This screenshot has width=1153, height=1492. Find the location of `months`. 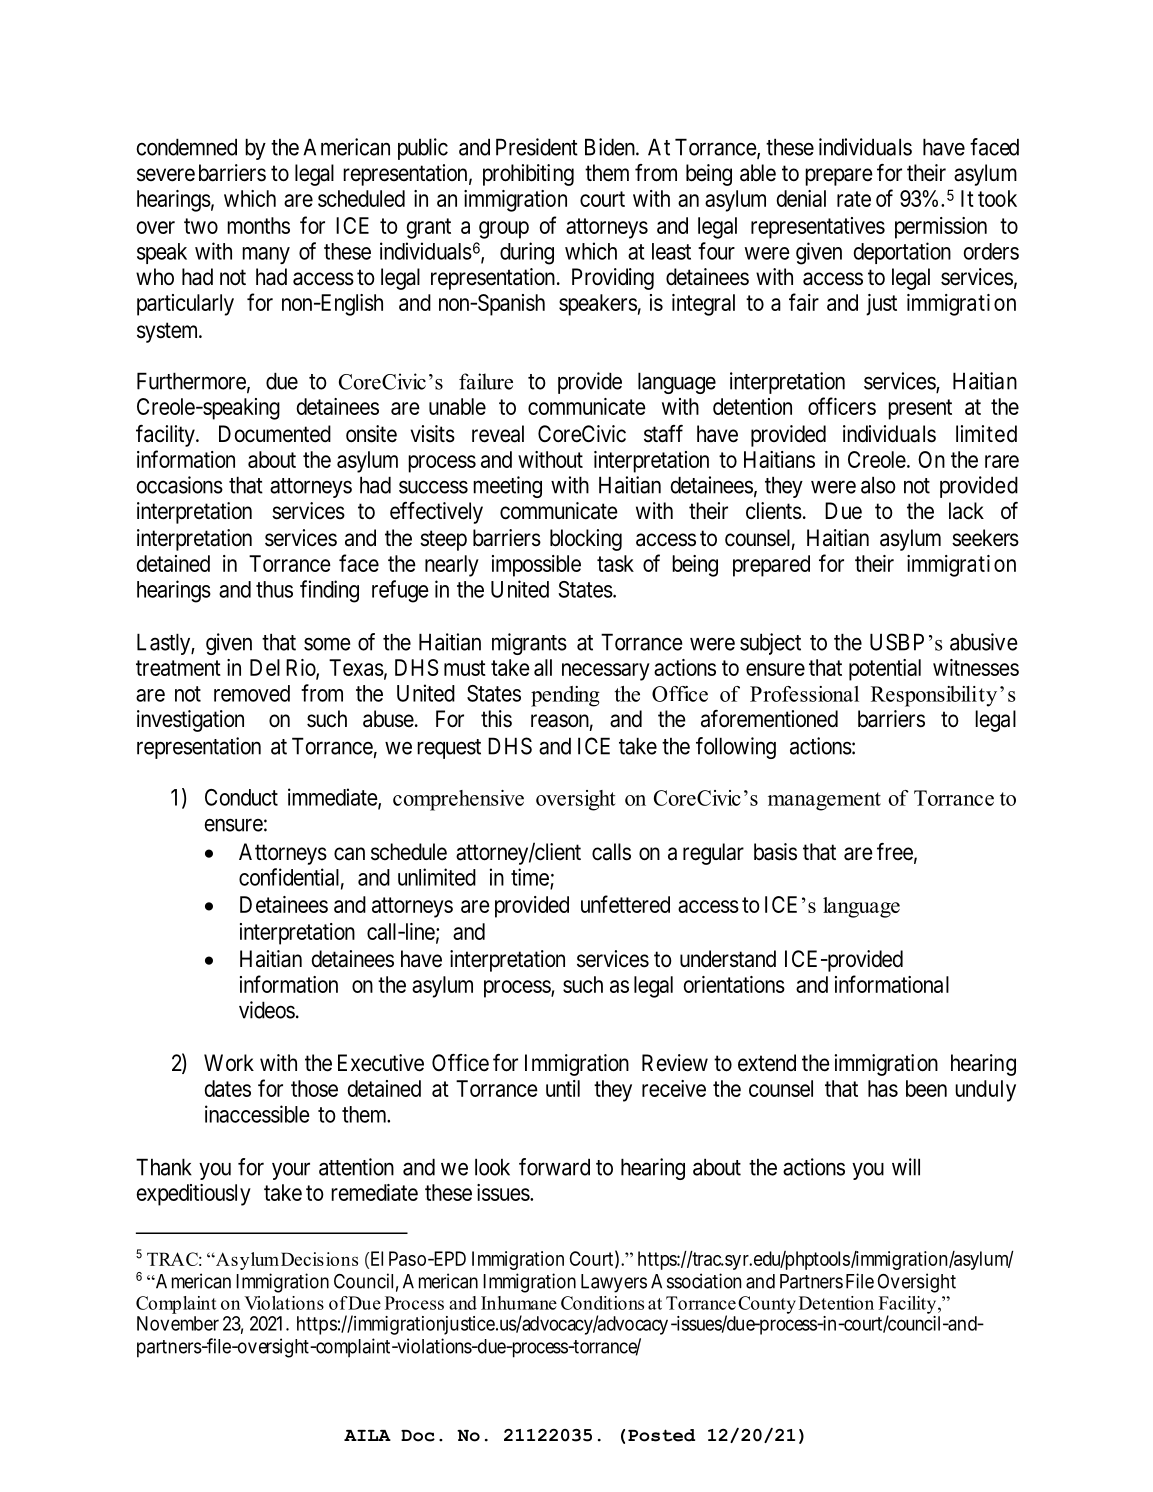

months is located at coordinates (258, 225).
